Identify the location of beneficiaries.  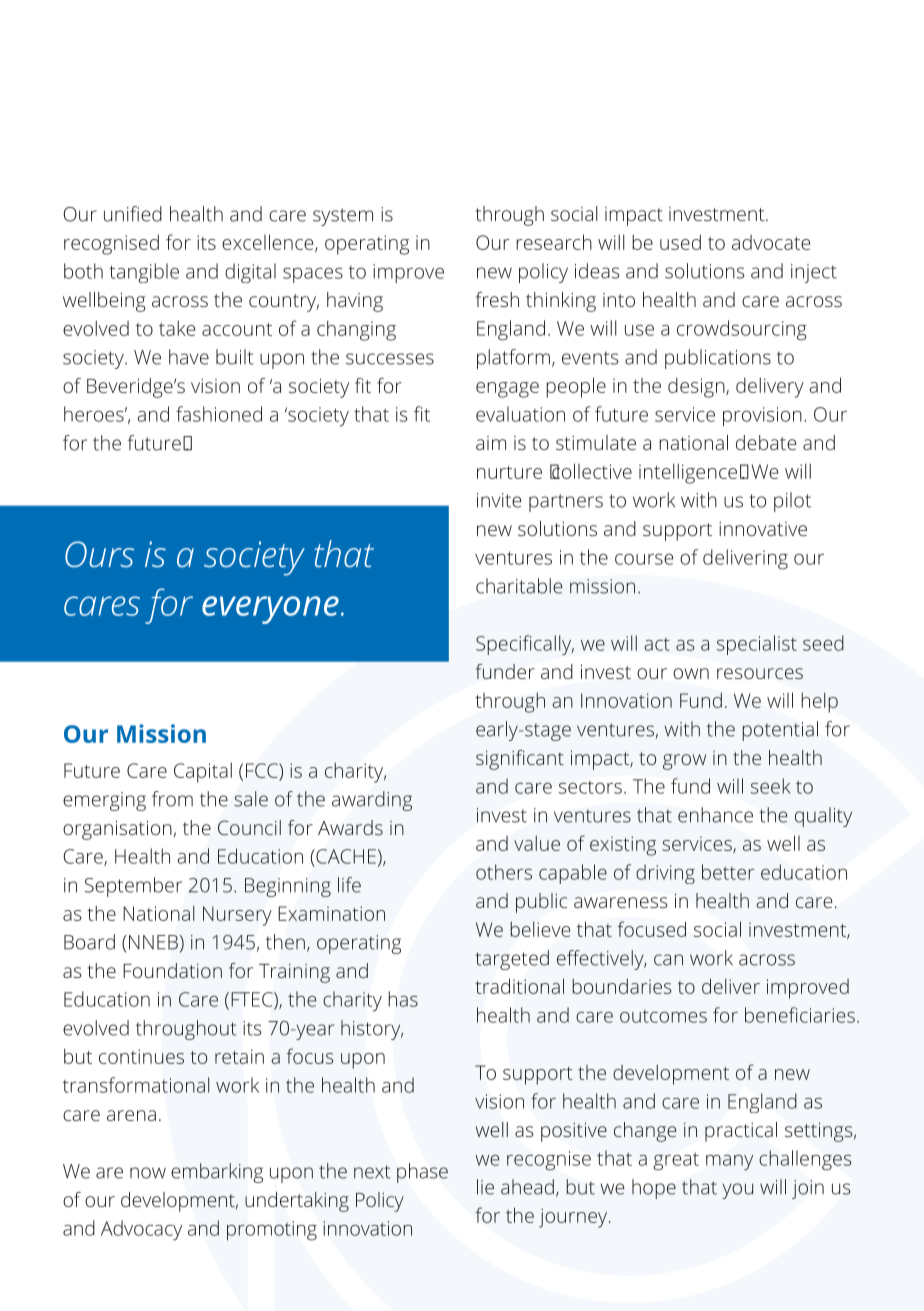
(800, 1015).
